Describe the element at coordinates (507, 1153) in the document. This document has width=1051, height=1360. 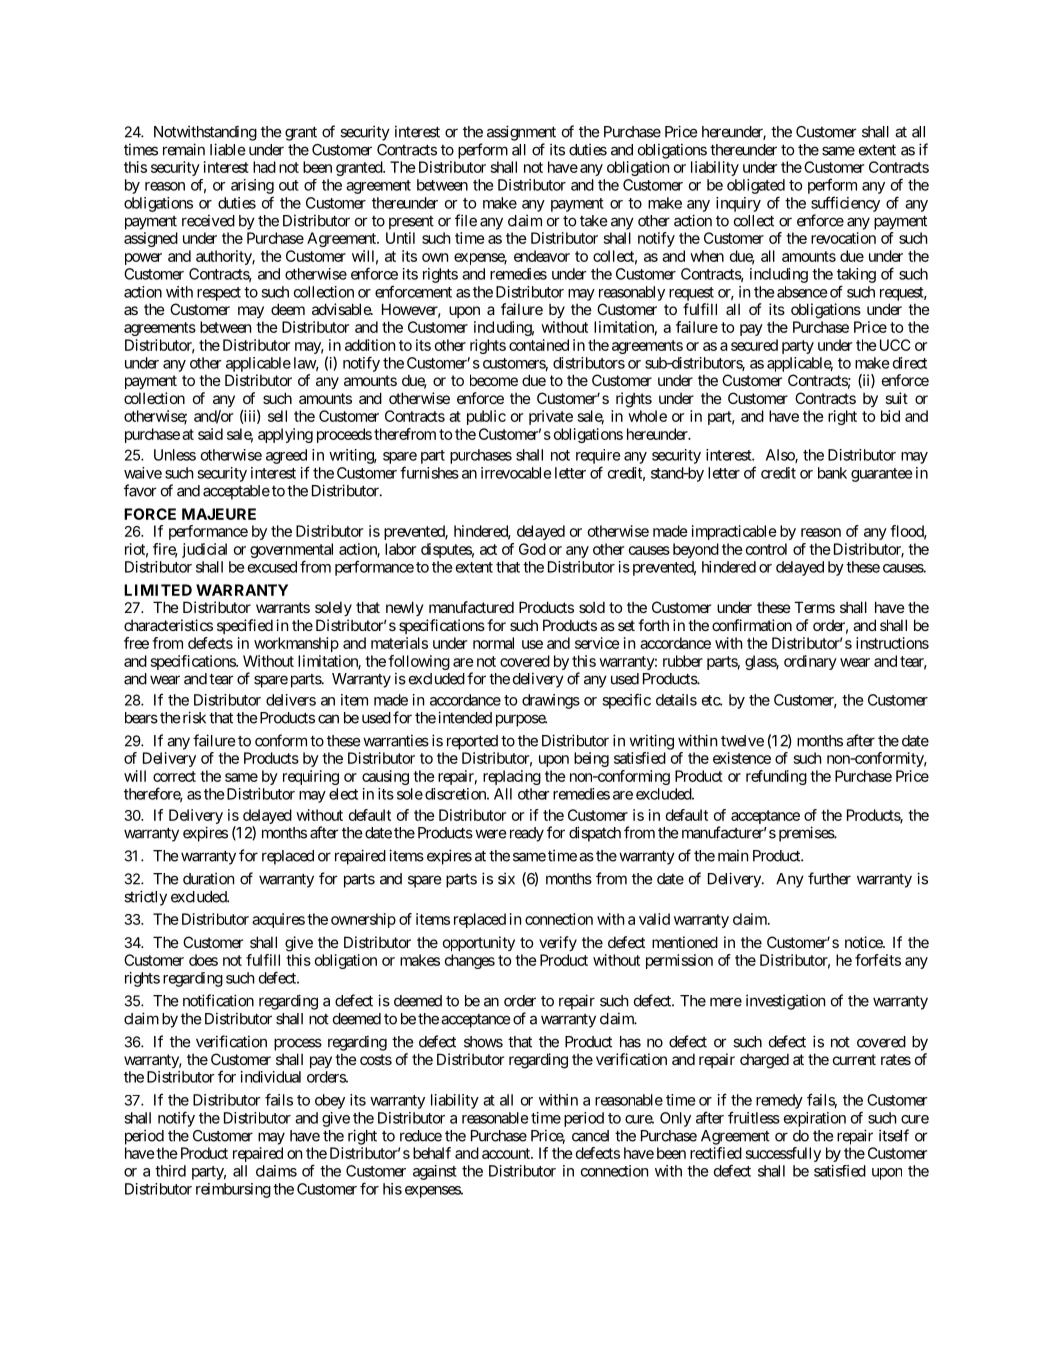
I see `account` at that location.
